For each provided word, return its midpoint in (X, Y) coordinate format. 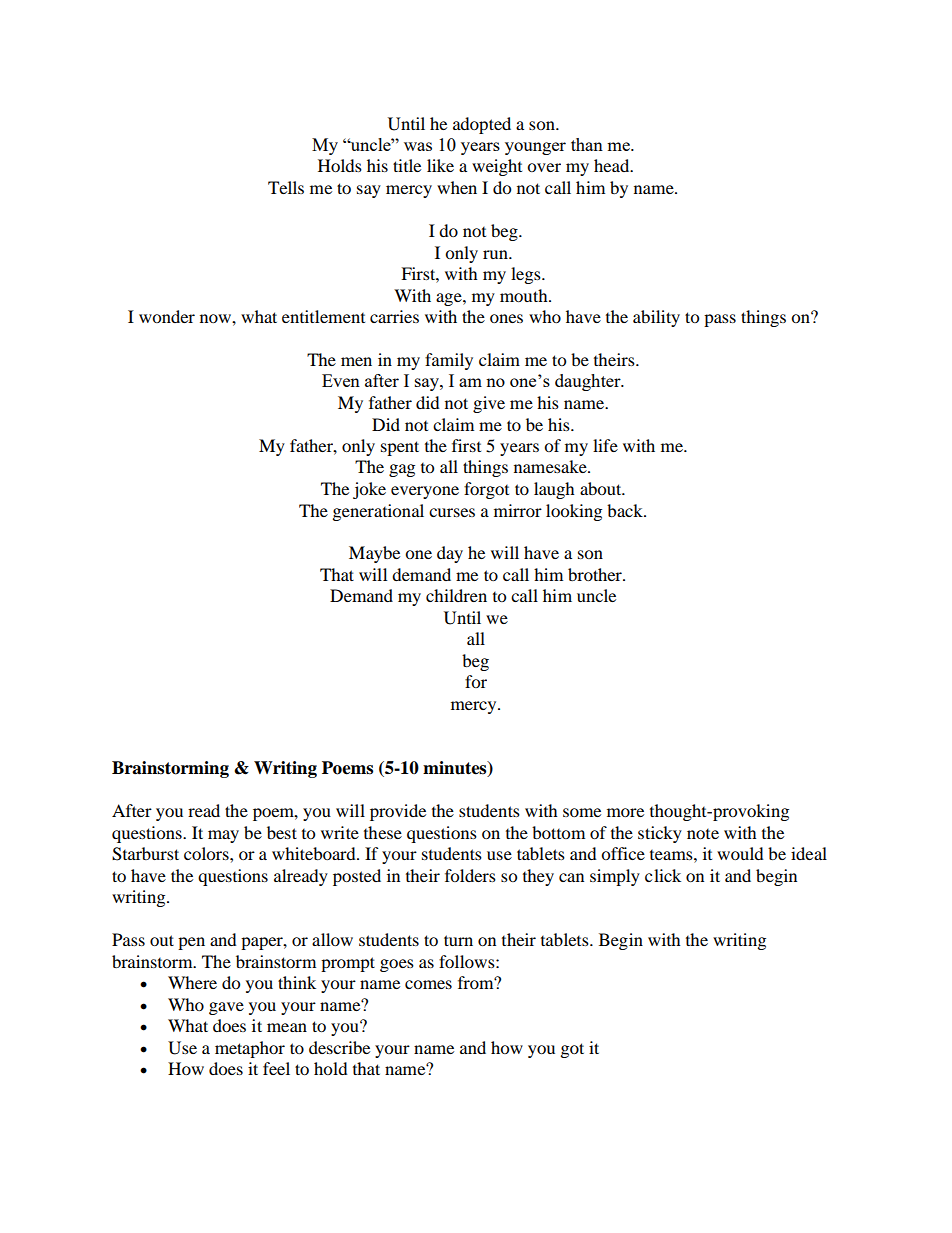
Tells (286, 187)
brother (596, 574)
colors (207, 853)
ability (656, 318)
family (449, 361)
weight (497, 167)
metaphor (250, 1049)
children (456, 595)
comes (428, 984)
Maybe (374, 554)
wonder (167, 316)
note (703, 834)
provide (398, 812)
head (613, 165)
